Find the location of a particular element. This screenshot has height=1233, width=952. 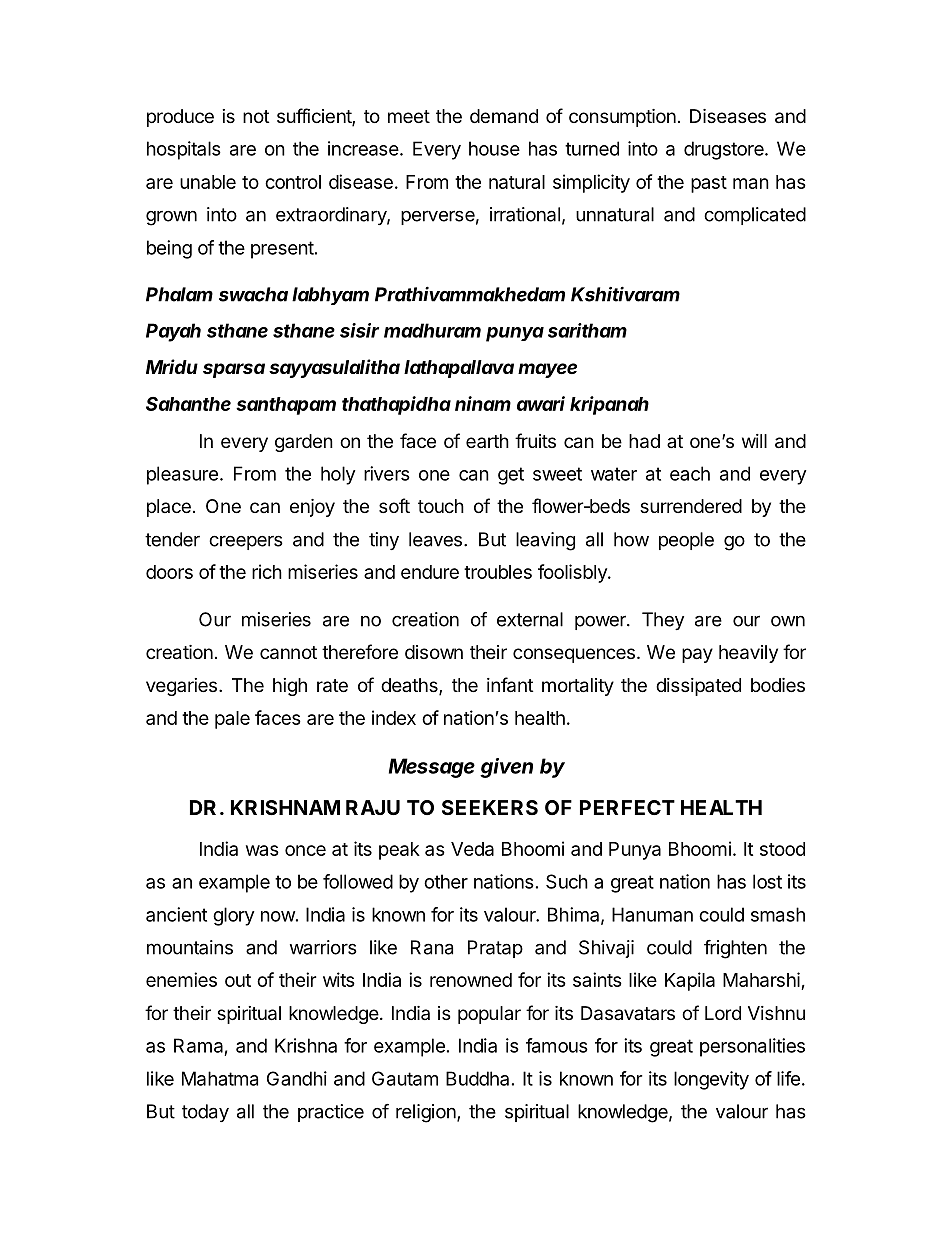

was is located at coordinates (262, 850).
